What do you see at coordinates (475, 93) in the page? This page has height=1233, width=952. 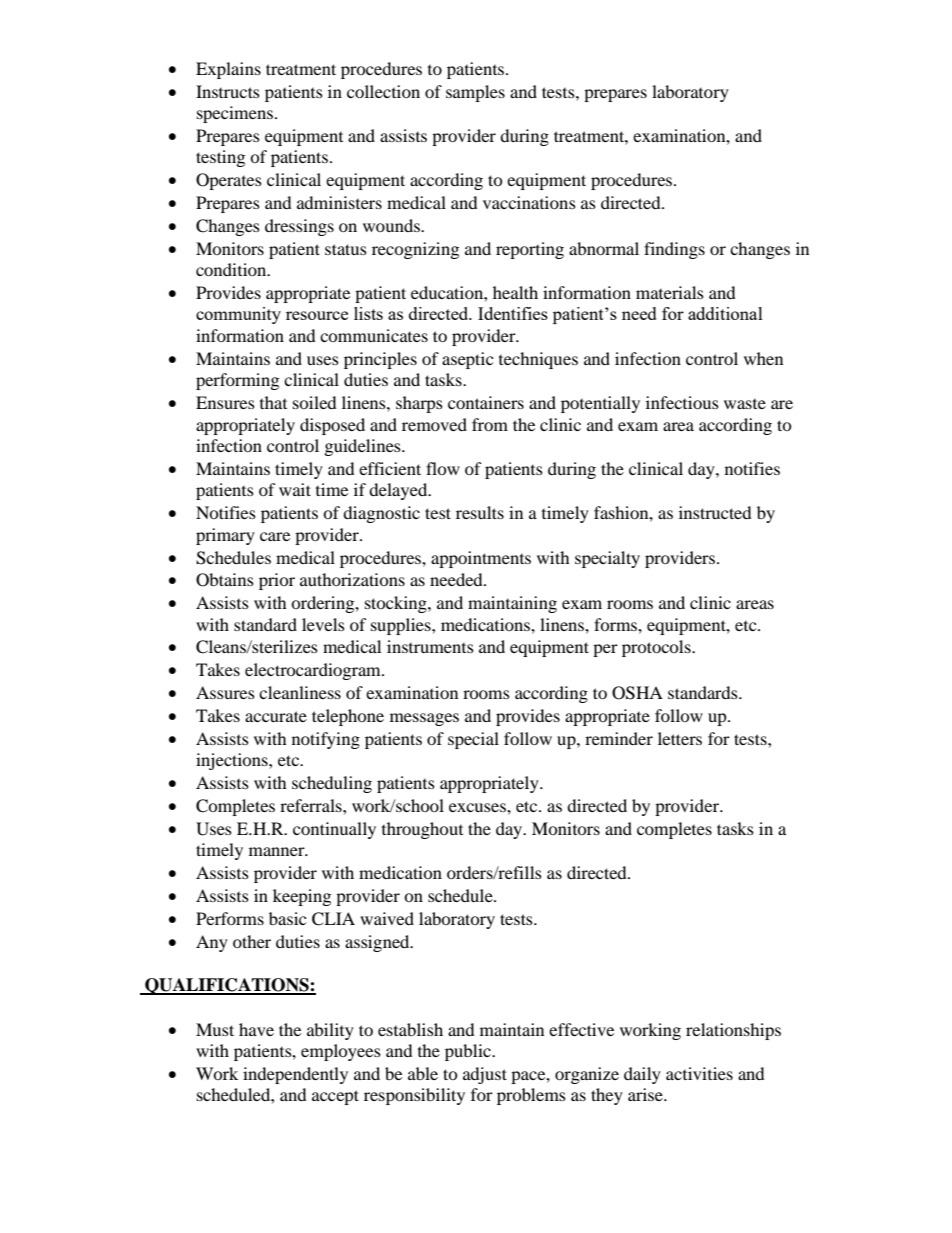 I see `samples` at bounding box center [475, 93].
